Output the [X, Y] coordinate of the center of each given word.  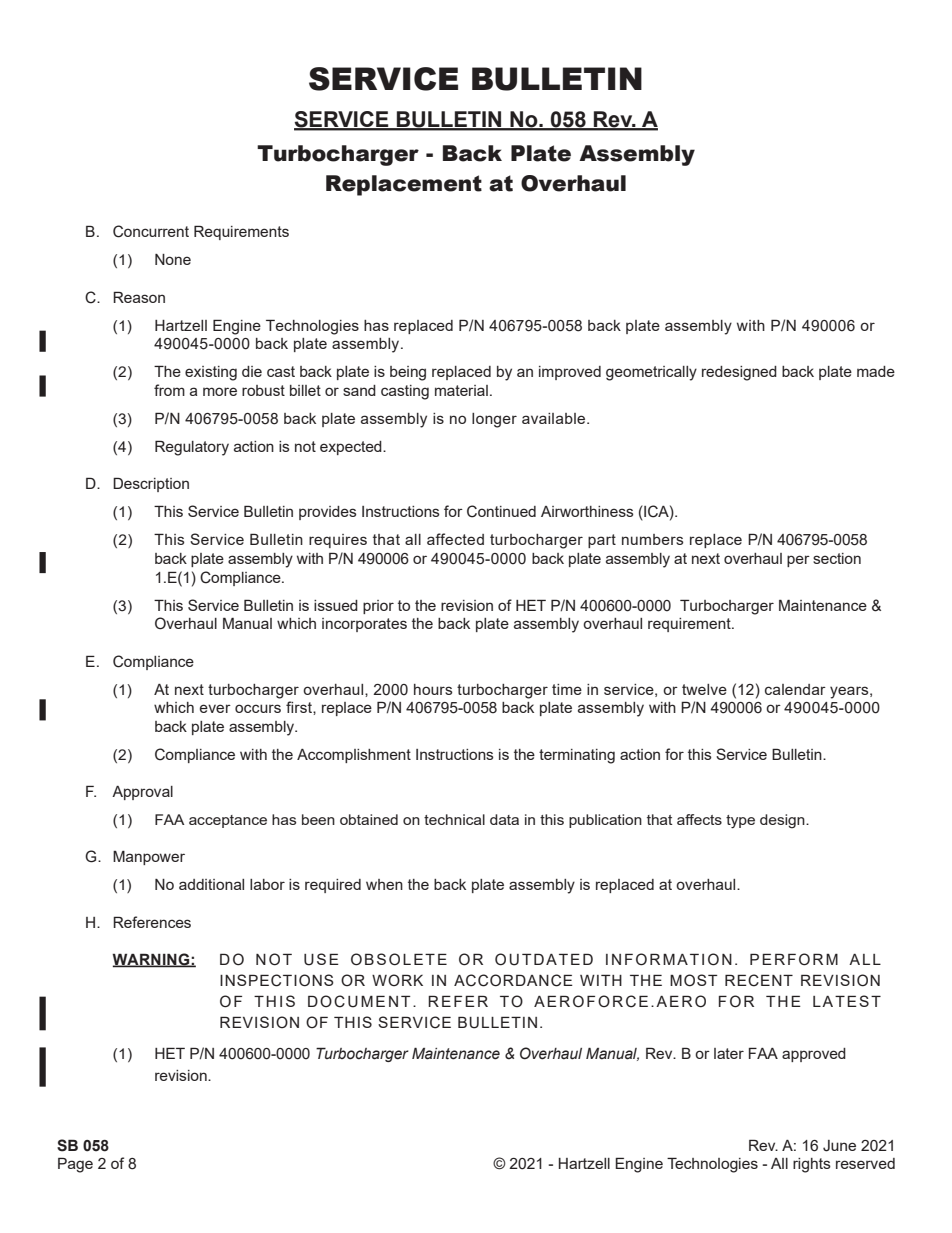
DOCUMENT [359, 1001]
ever [215, 708]
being [408, 373]
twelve [704, 689]
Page [75, 1165]
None [173, 259]
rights [812, 1165]
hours [433, 689]
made [876, 371]
